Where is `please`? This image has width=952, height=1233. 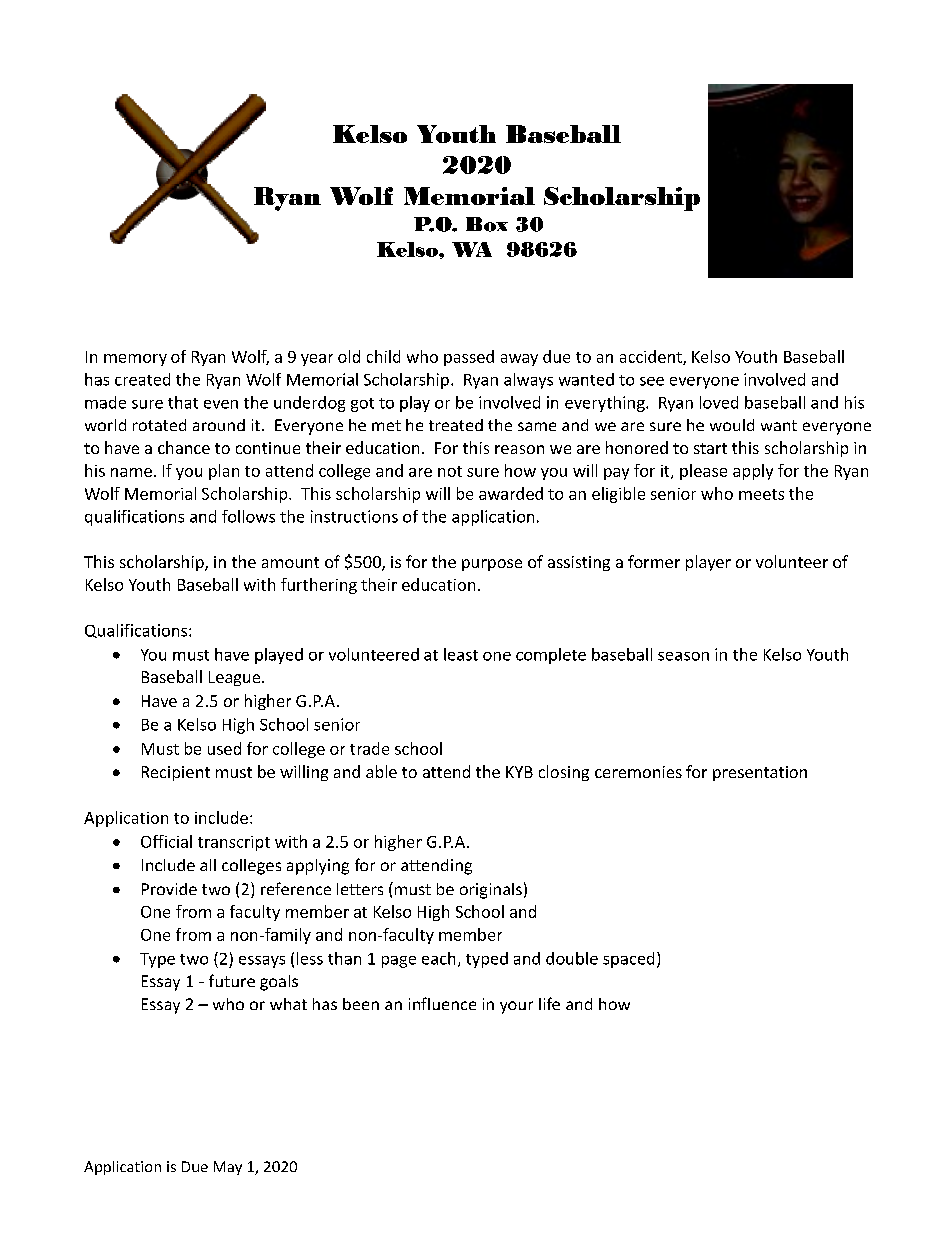
please is located at coordinates (703, 472).
